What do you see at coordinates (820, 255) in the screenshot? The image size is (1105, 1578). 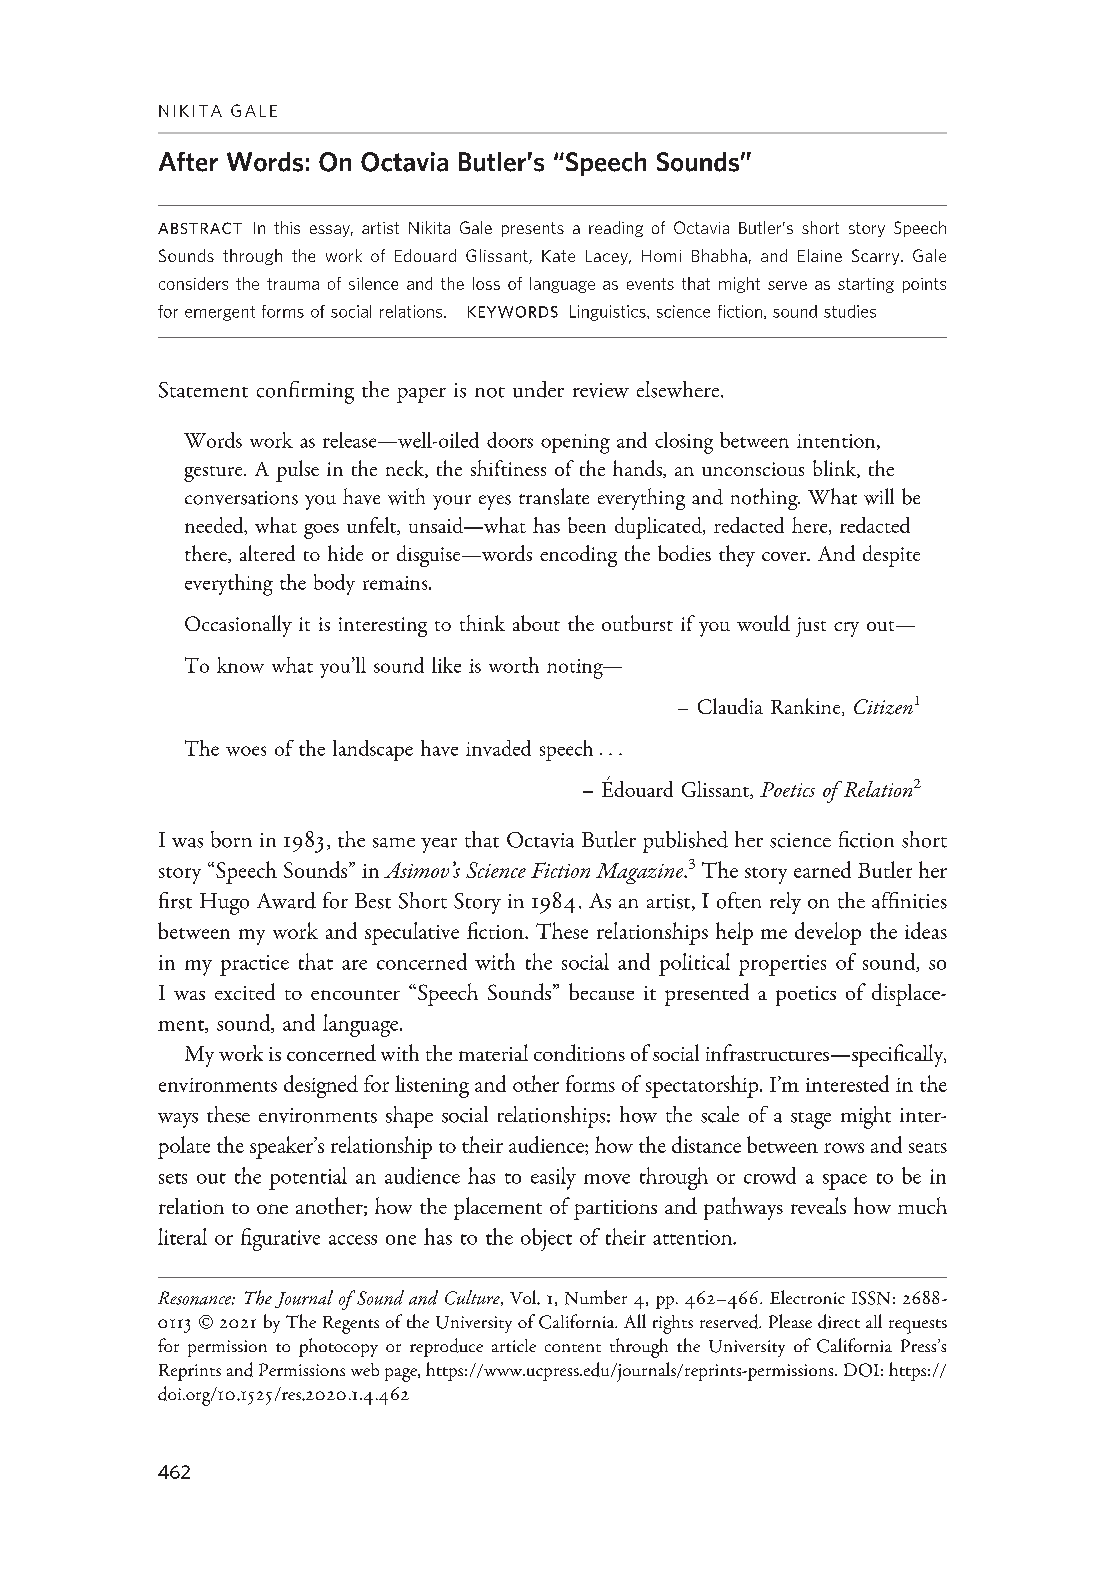 I see `Elaine` at bounding box center [820, 255].
